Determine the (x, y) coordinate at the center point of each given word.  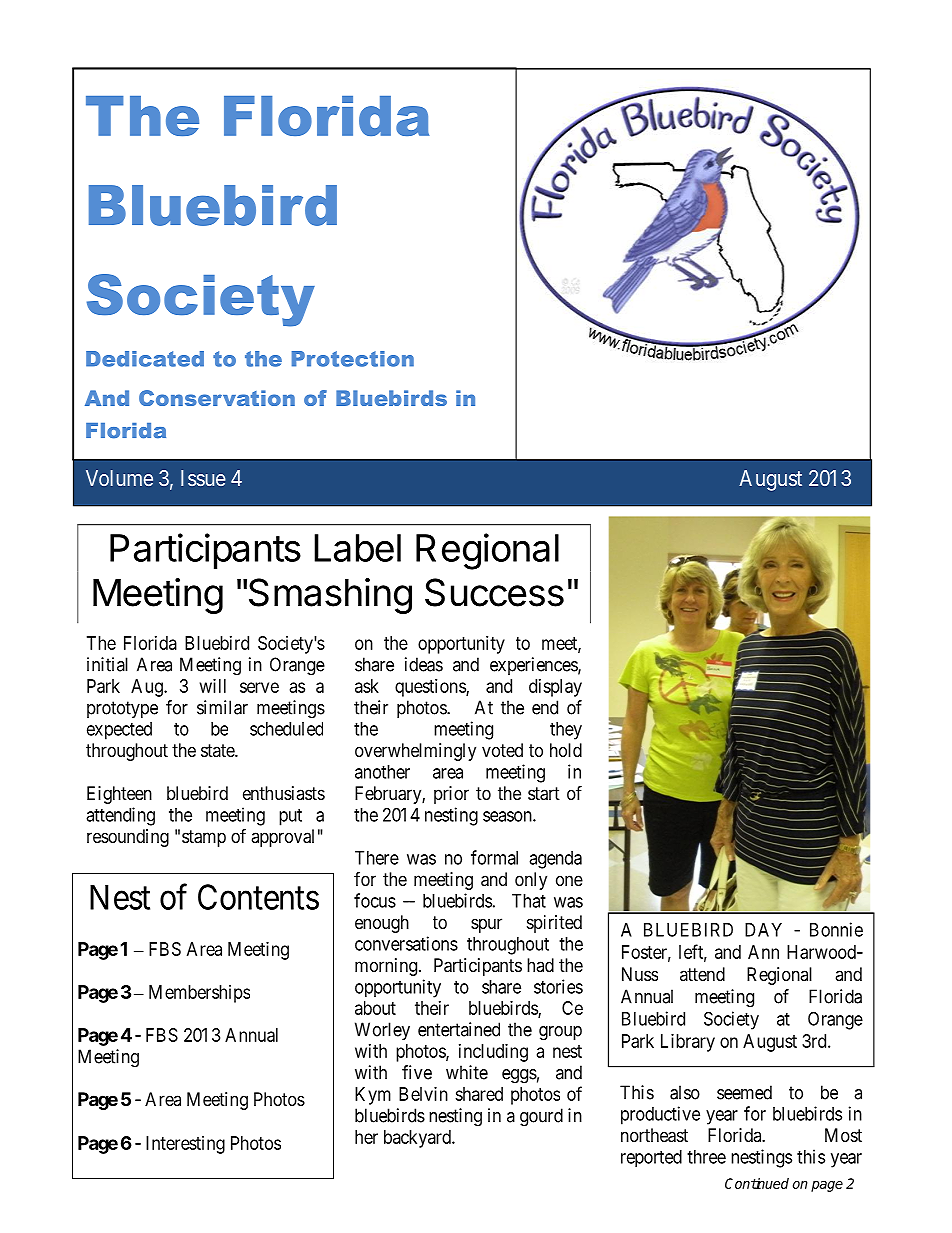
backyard (418, 1139)
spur (486, 925)
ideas (424, 664)
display (555, 688)
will (213, 686)
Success (494, 592)
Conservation (217, 398)
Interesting (185, 1145)
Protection (353, 359)
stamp (204, 838)
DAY (763, 930)
